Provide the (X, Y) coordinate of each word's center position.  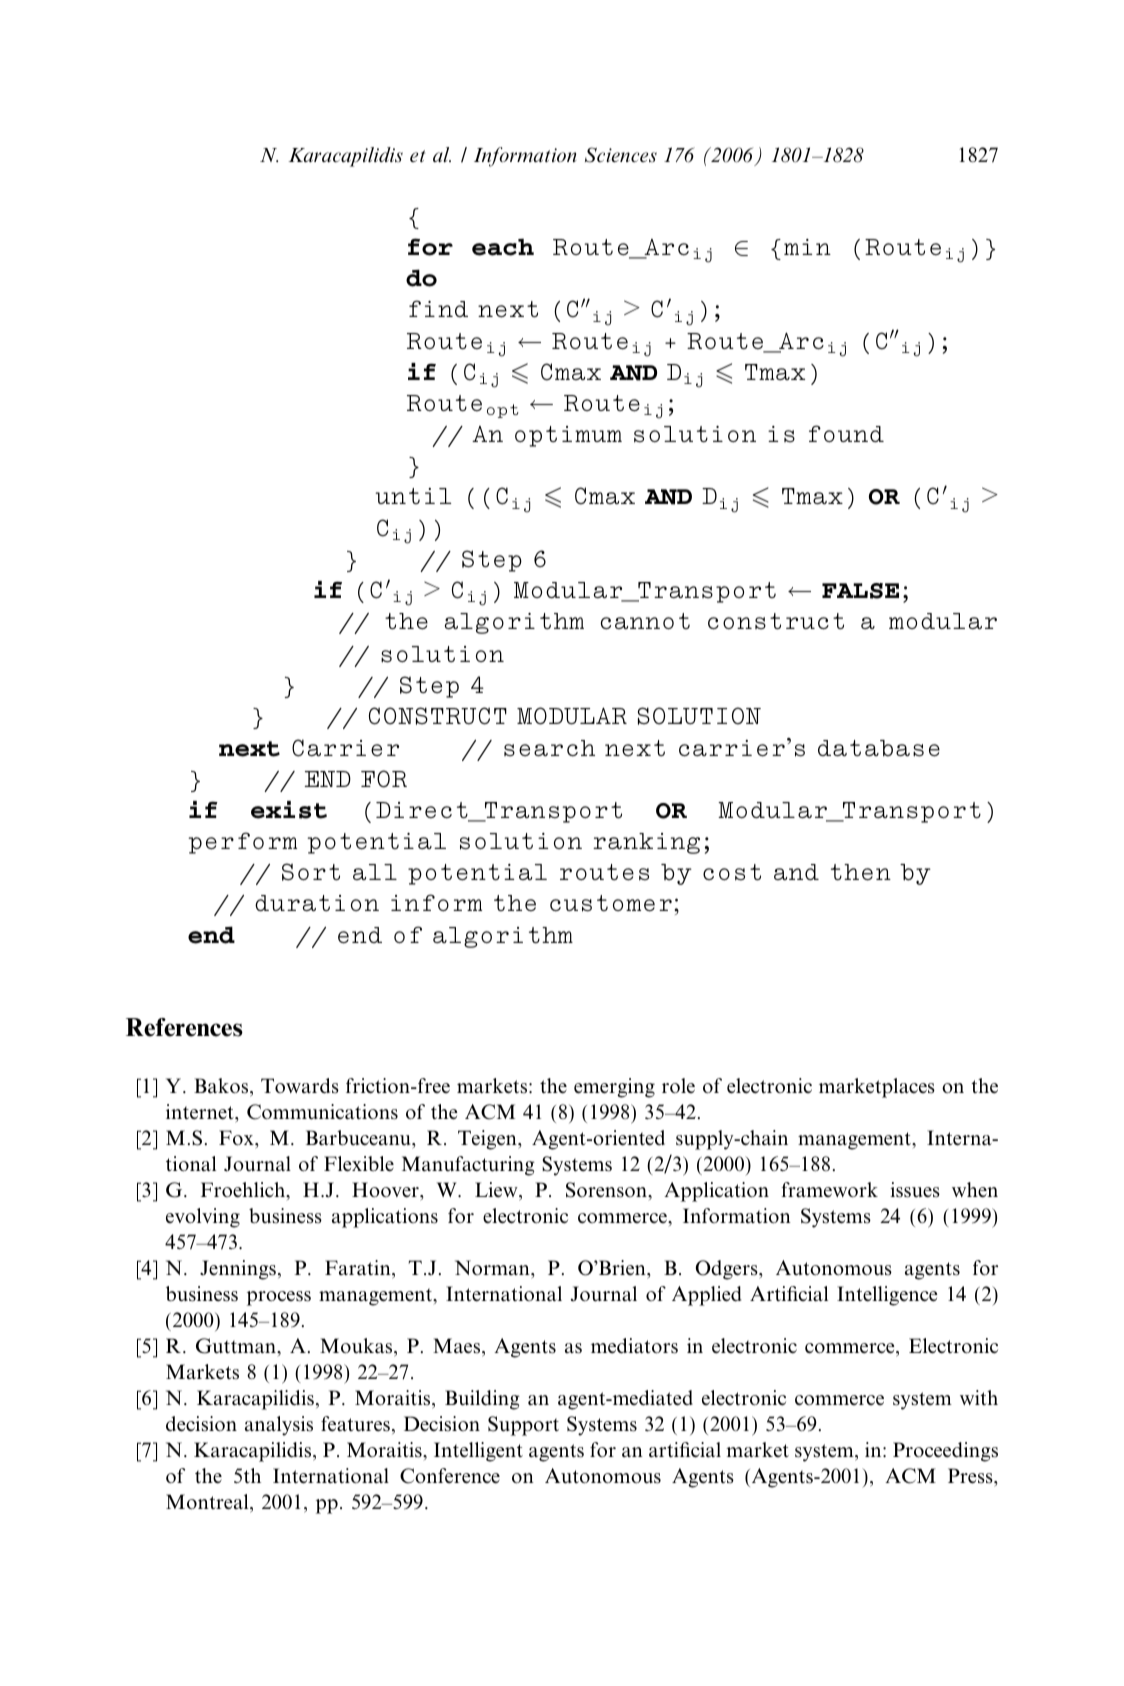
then (861, 872)
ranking (646, 843)
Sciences (621, 155)
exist (289, 810)
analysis (279, 1426)
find (438, 308)
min (807, 247)
